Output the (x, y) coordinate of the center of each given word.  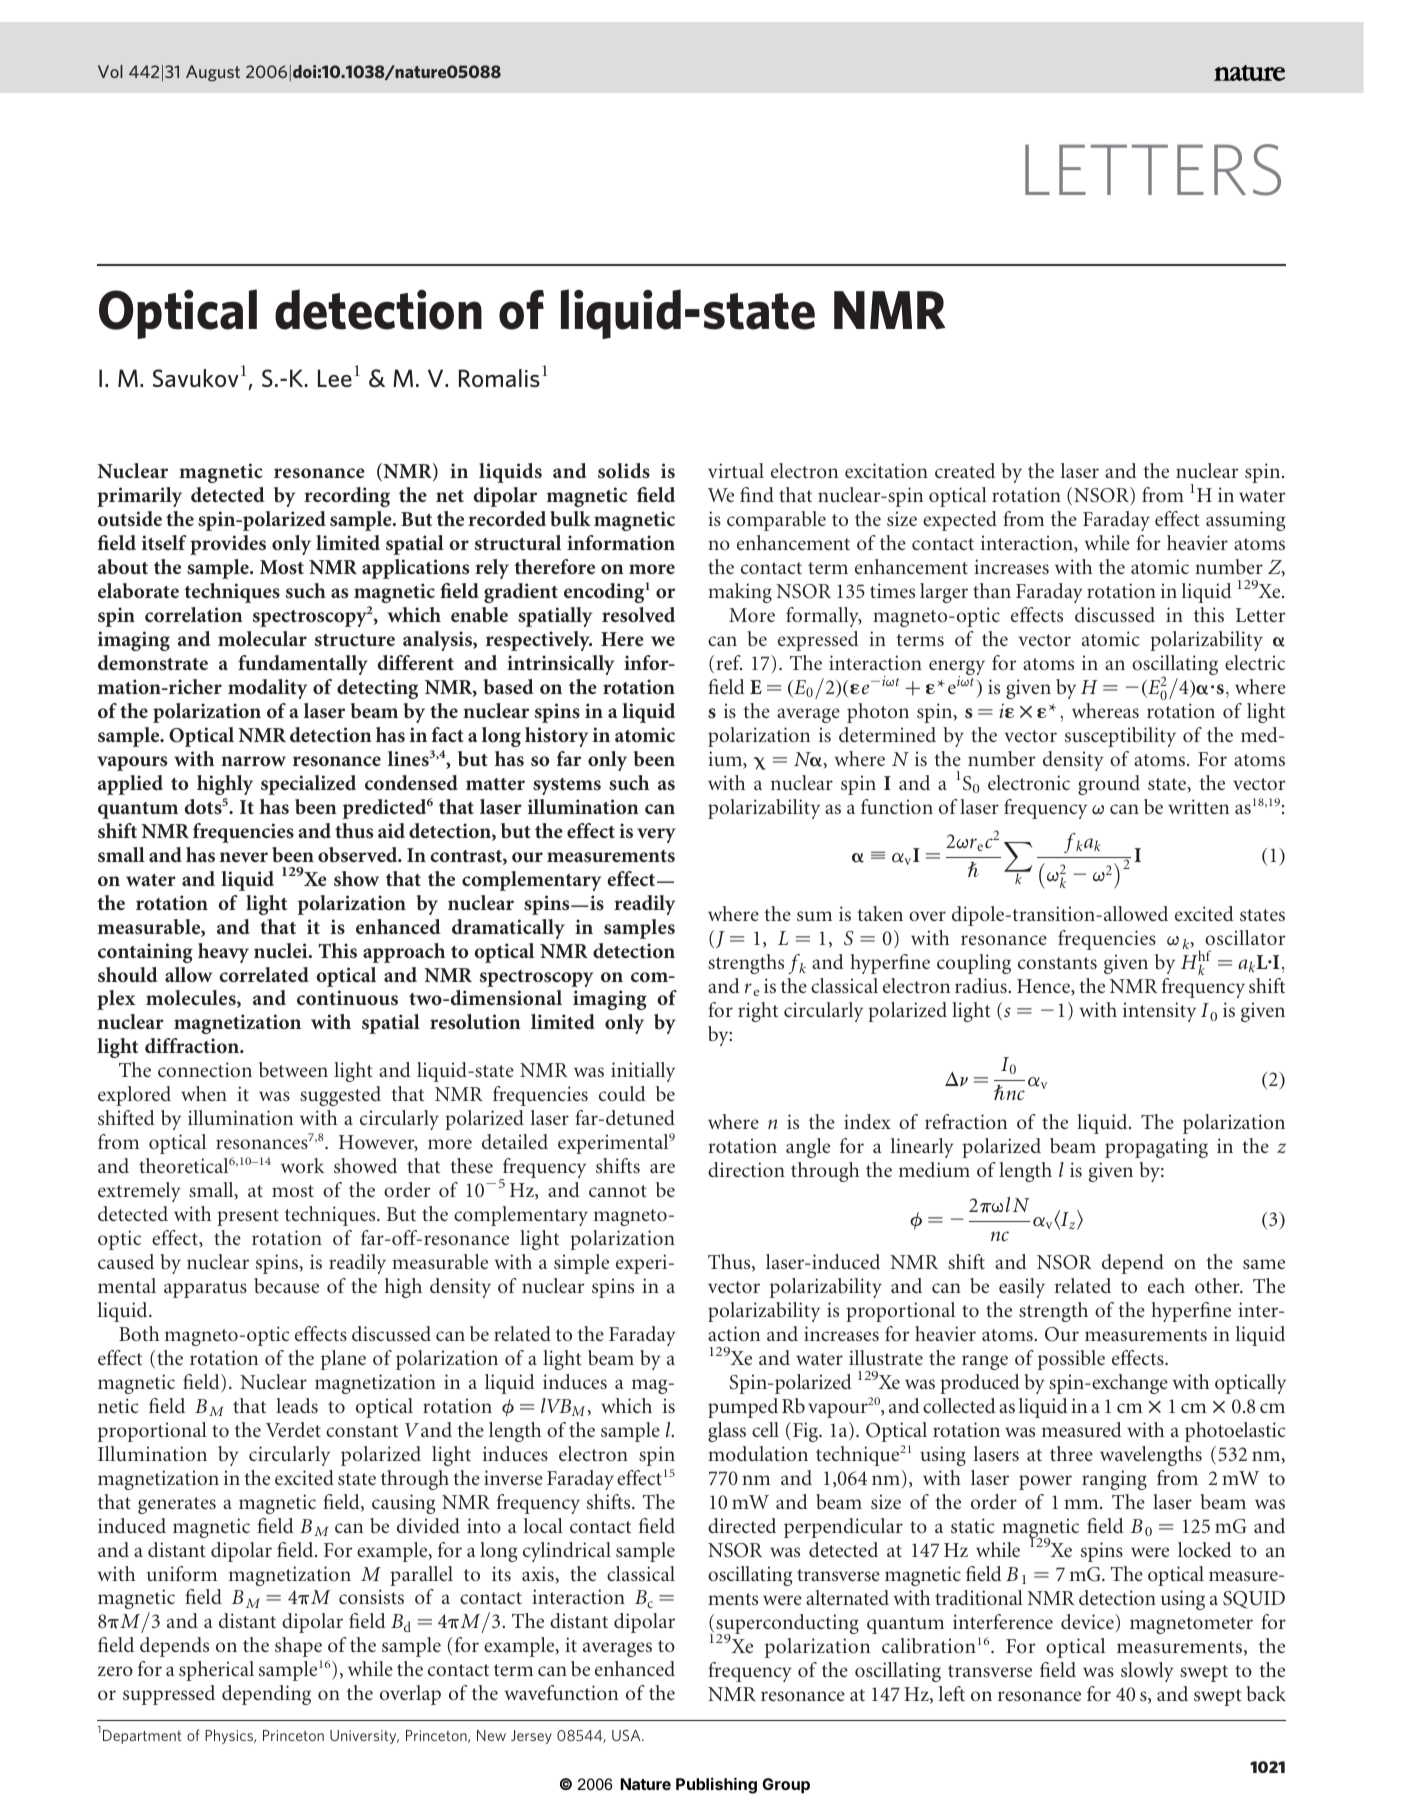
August (213, 73)
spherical (216, 1671)
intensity (1159, 1012)
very (656, 835)
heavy (223, 953)
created (965, 470)
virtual (736, 470)
